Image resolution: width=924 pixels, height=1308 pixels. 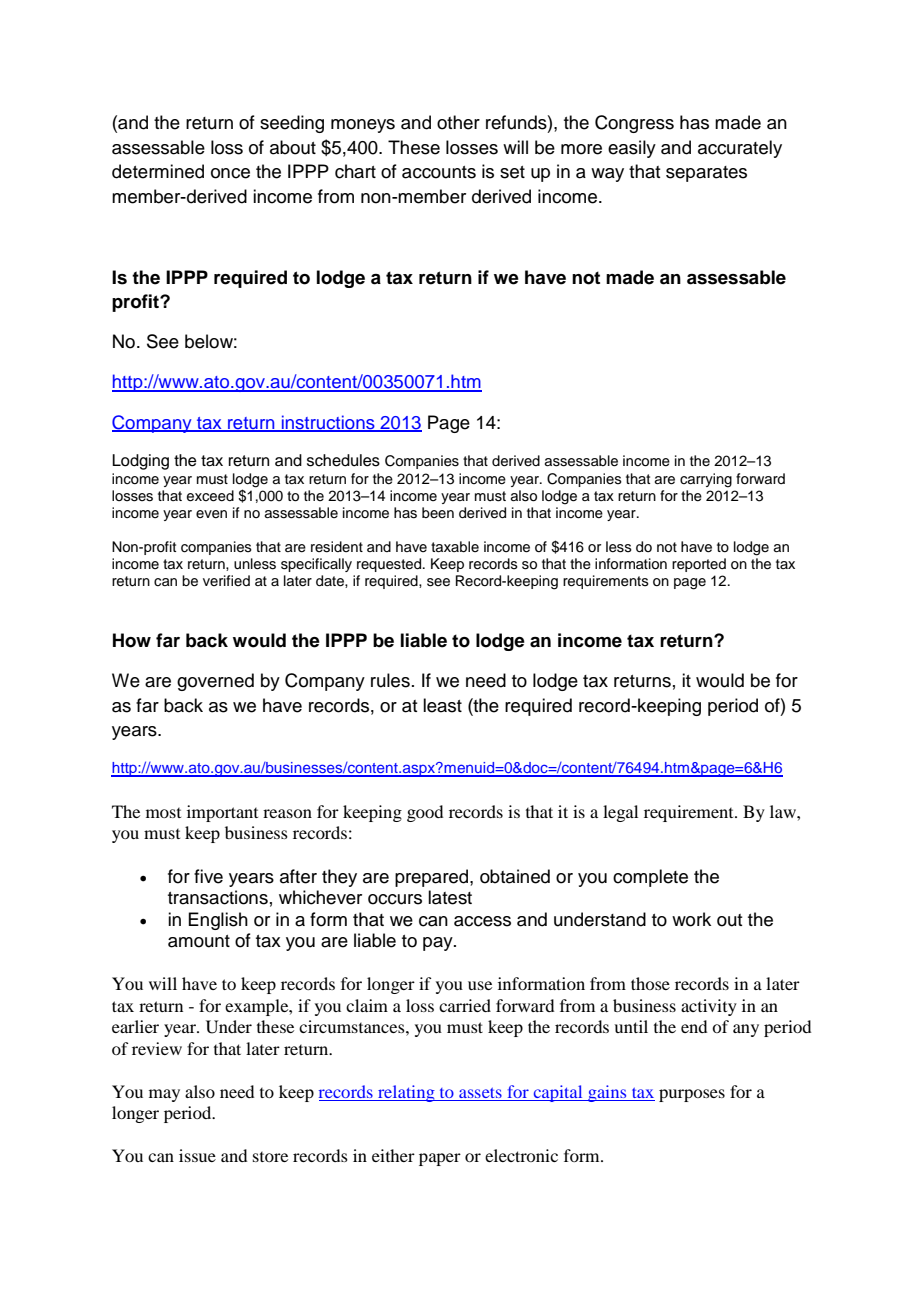 What do you see at coordinates (230, 173) in the image?
I see `once` at bounding box center [230, 173].
